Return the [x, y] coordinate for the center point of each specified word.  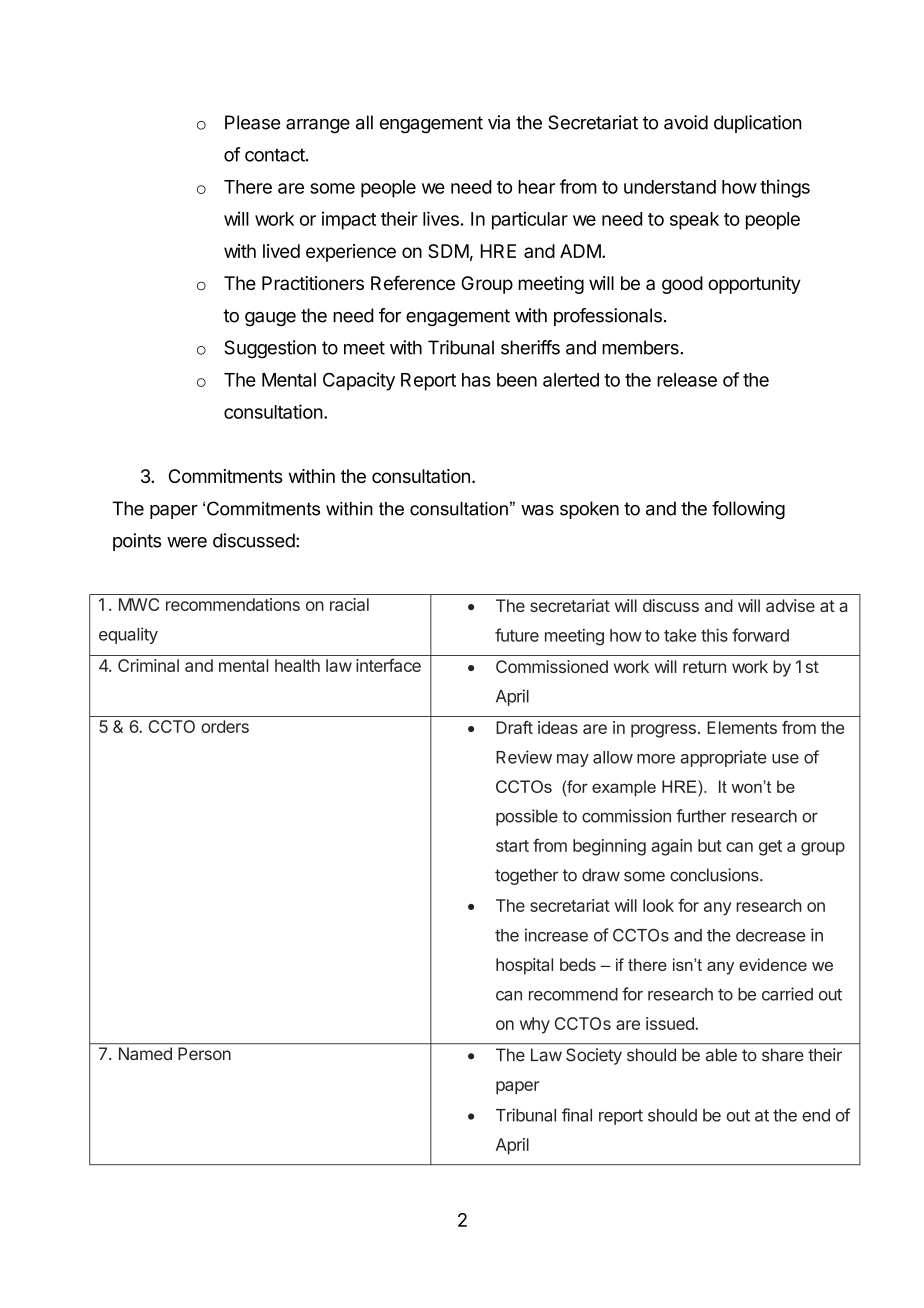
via [499, 122]
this [714, 635]
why [535, 1025]
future [517, 635]
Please [252, 122]
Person [204, 1053]
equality [128, 635]
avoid [686, 122]
